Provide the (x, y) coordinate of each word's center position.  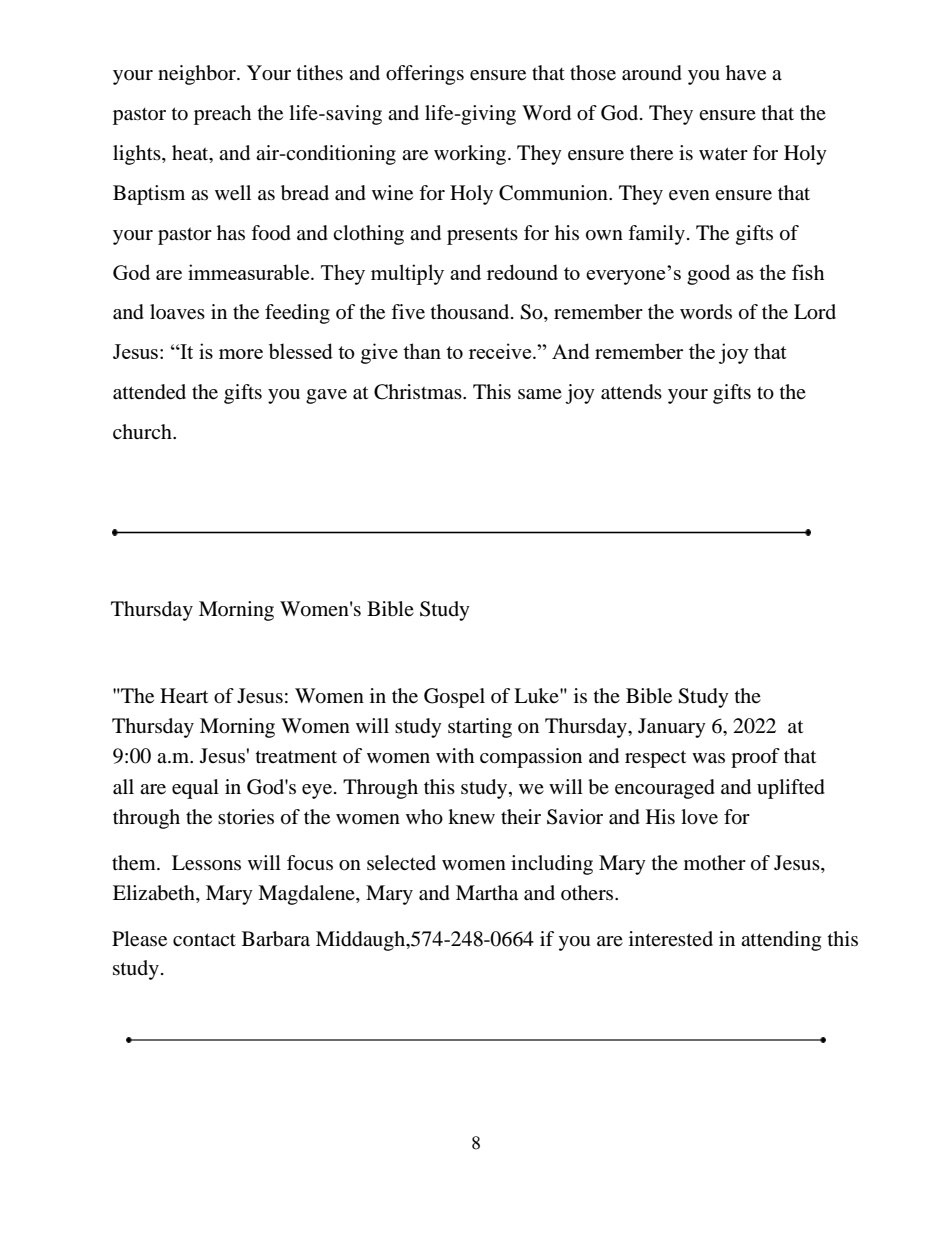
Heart (184, 696)
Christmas (419, 392)
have (746, 73)
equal (195, 789)
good (708, 274)
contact (204, 940)
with (455, 755)
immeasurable (250, 272)
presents (482, 236)
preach (222, 115)
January (672, 728)
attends (631, 392)
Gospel (454, 698)
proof (755, 758)
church (143, 431)
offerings (425, 75)
